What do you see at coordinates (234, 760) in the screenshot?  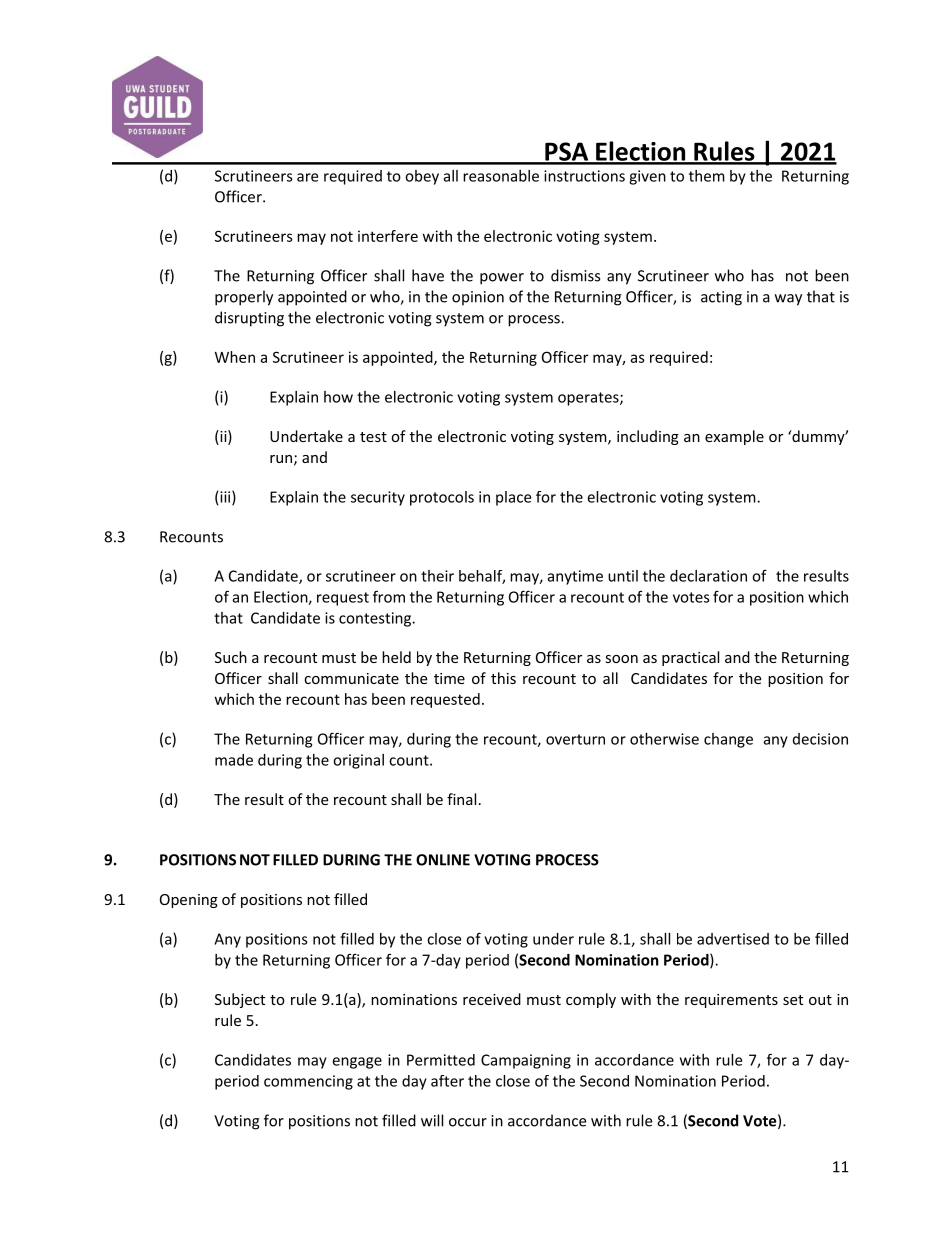 I see `made` at bounding box center [234, 760].
